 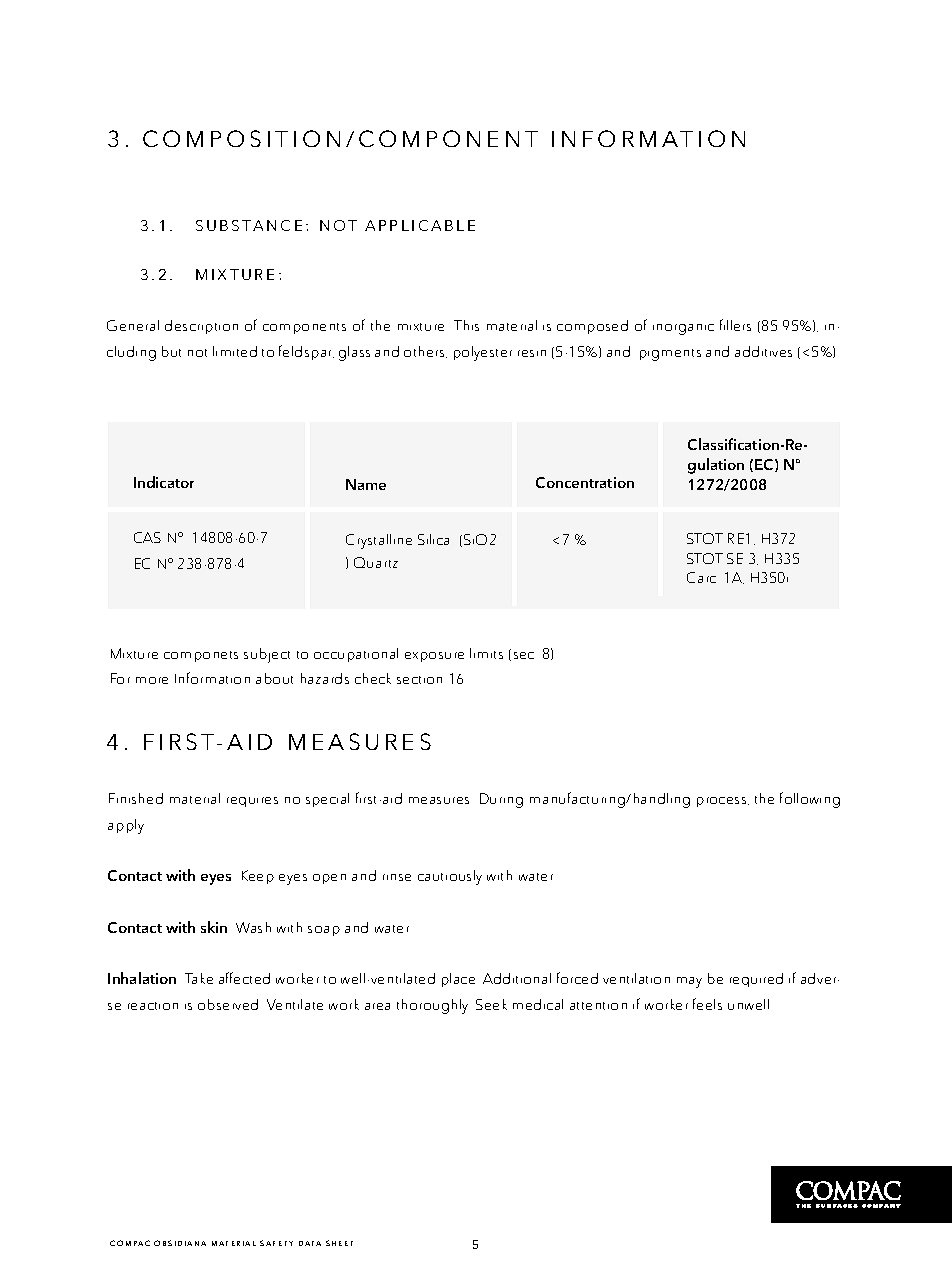 What do you see at coordinates (723, 802) in the screenshot?
I see `process` at bounding box center [723, 802].
